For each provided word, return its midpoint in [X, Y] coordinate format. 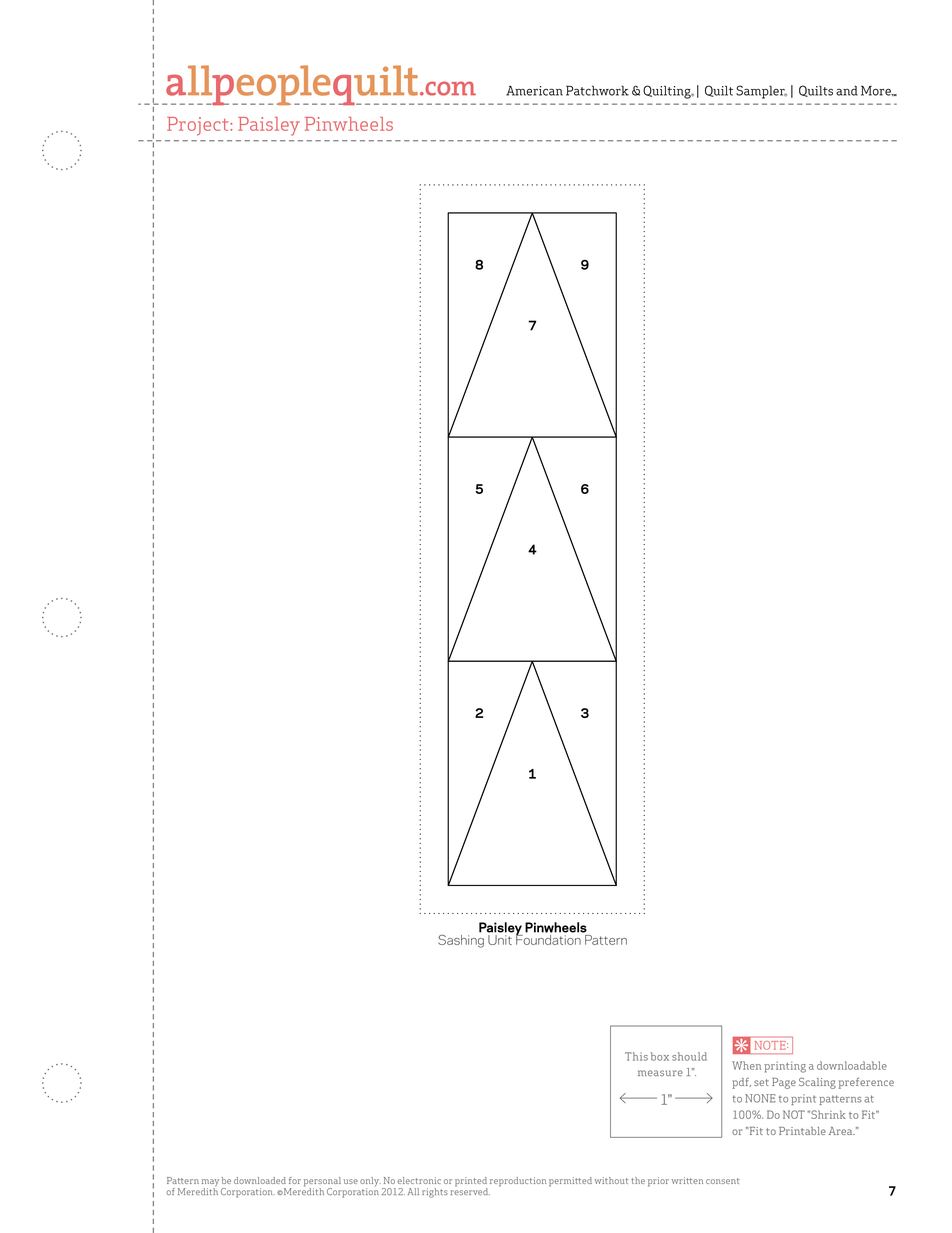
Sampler [761, 92]
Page [784, 1083]
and [847, 91]
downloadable [852, 1065]
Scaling [817, 1083]
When [746, 1065]
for [295, 1180]
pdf [741, 1083]
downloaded [260, 1180]
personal [322, 1183]
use [351, 1181]
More [877, 91]
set [761, 1082]
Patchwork [597, 91]
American [534, 91]
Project [199, 126]
